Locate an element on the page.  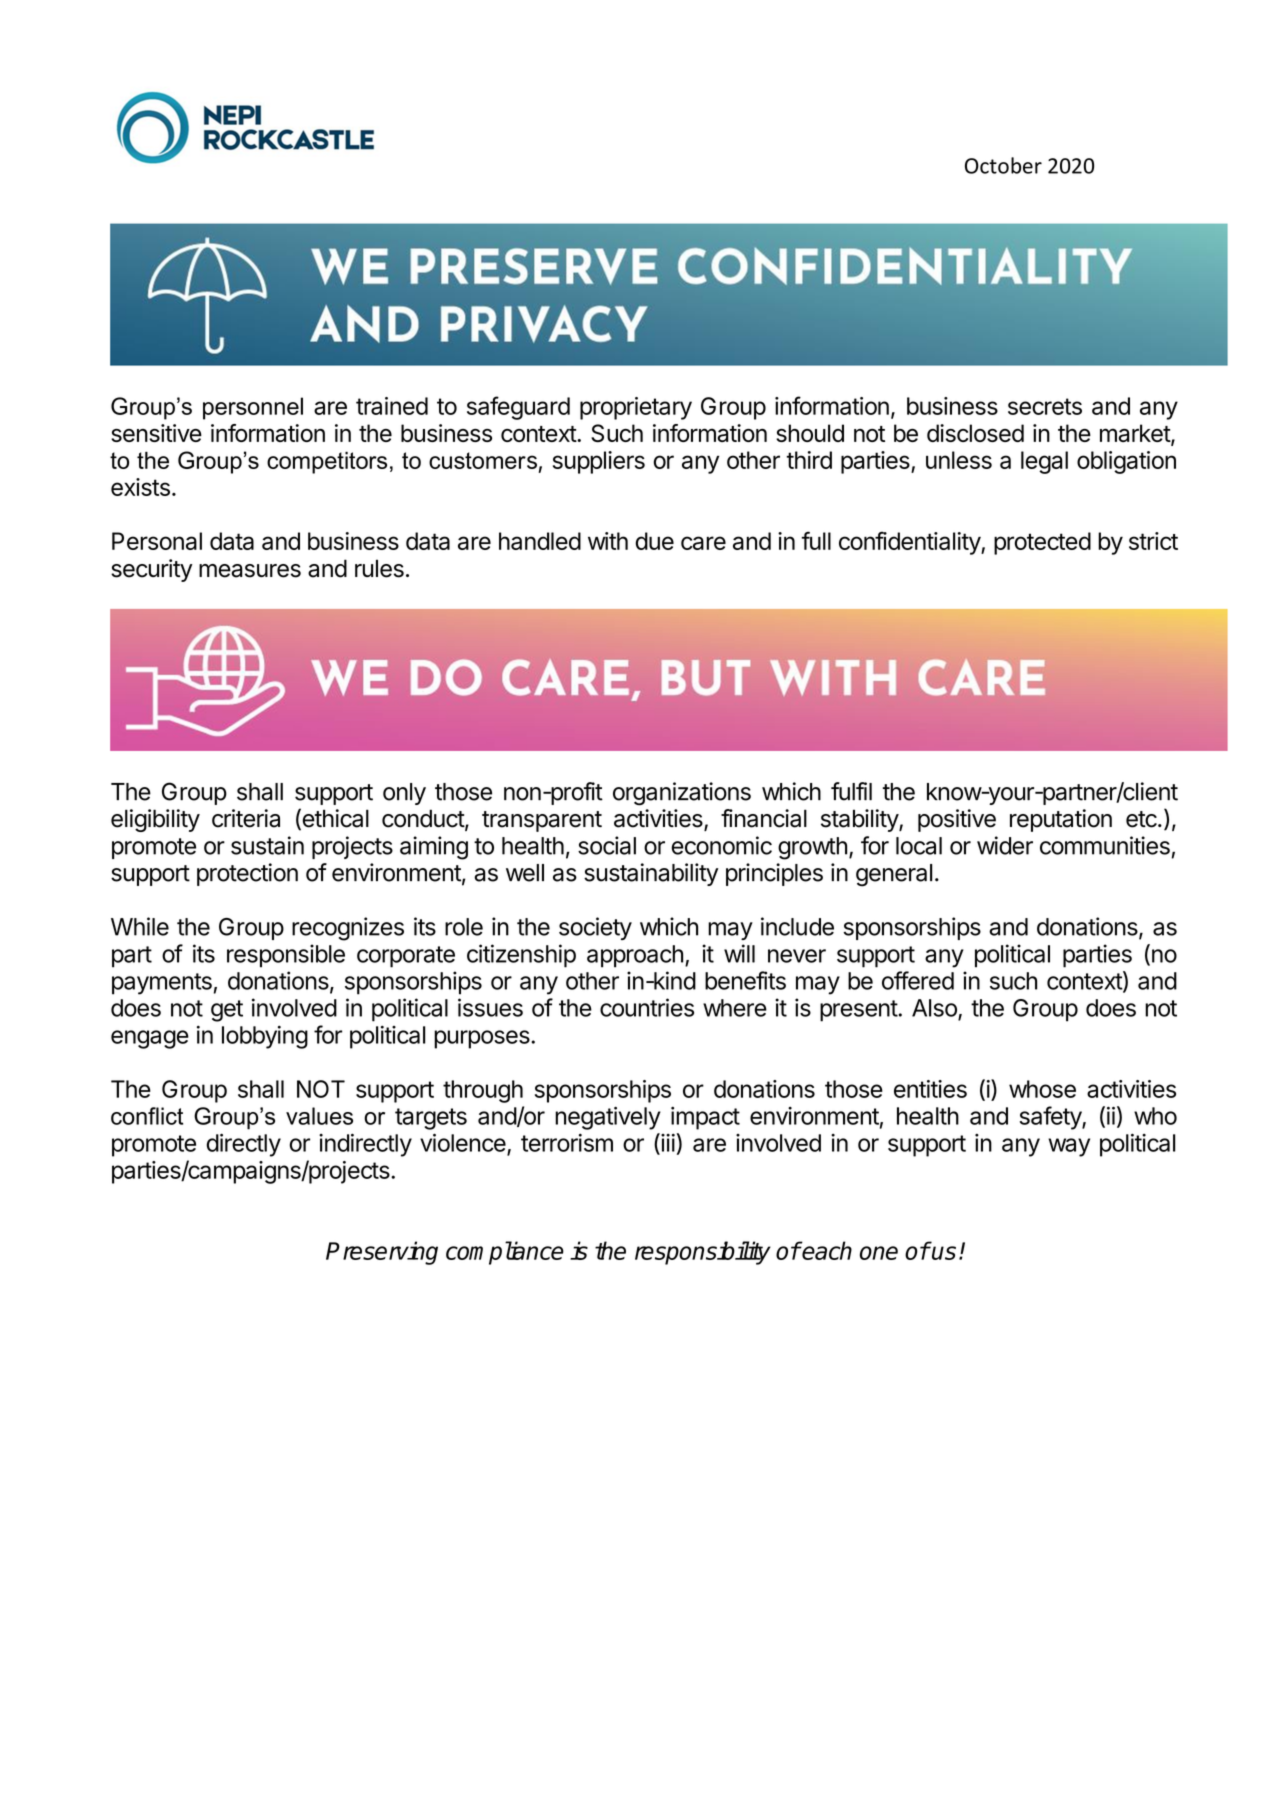
offered is located at coordinates (918, 980).
